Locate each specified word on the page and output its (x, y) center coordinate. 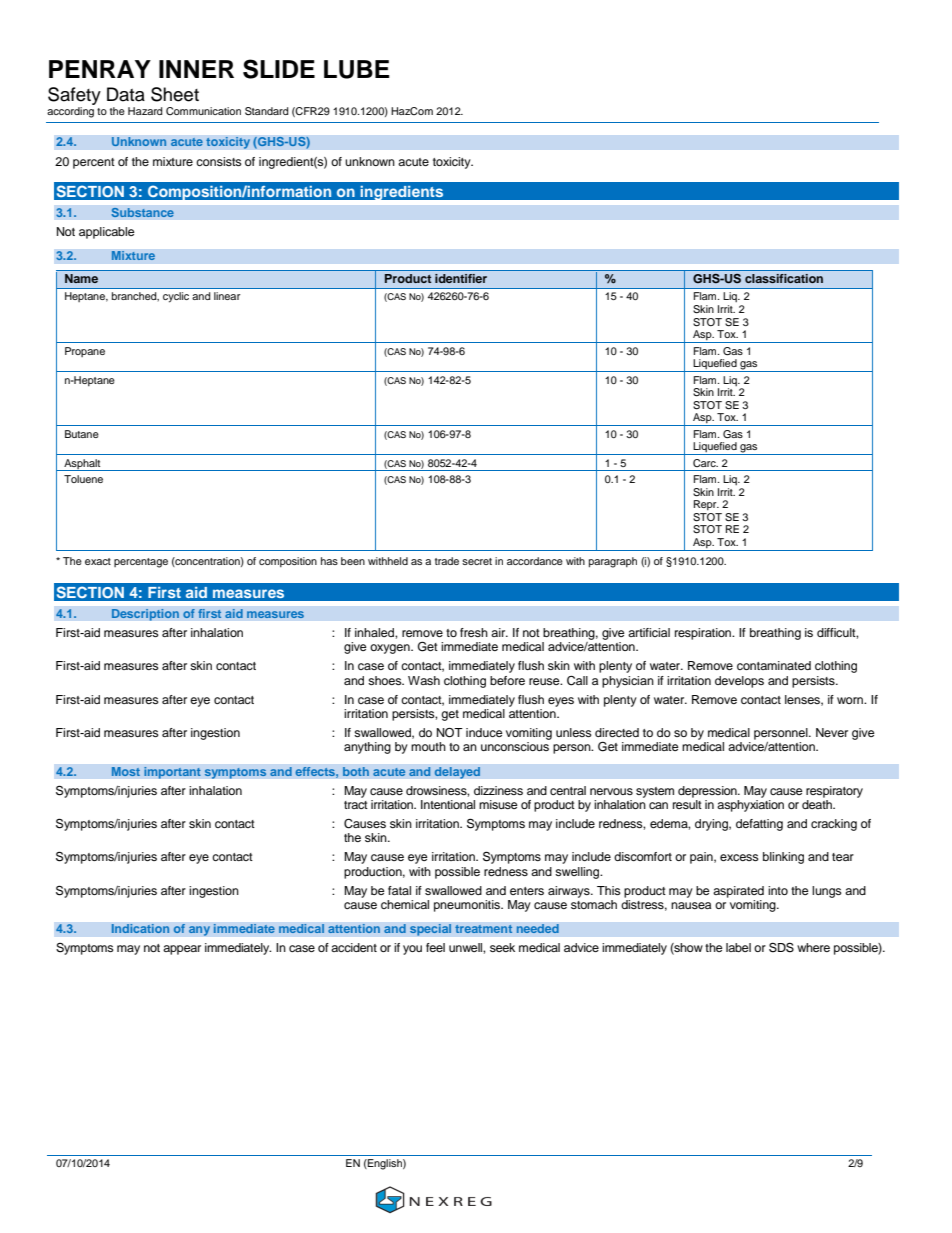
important (172, 773)
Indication (140, 929)
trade (447, 561)
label (738, 947)
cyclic (176, 297)
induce (484, 732)
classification (784, 278)
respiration (704, 634)
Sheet (175, 94)
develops (739, 682)
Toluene (83, 479)
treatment (484, 929)
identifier (461, 278)
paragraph (613, 562)
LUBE (357, 69)
